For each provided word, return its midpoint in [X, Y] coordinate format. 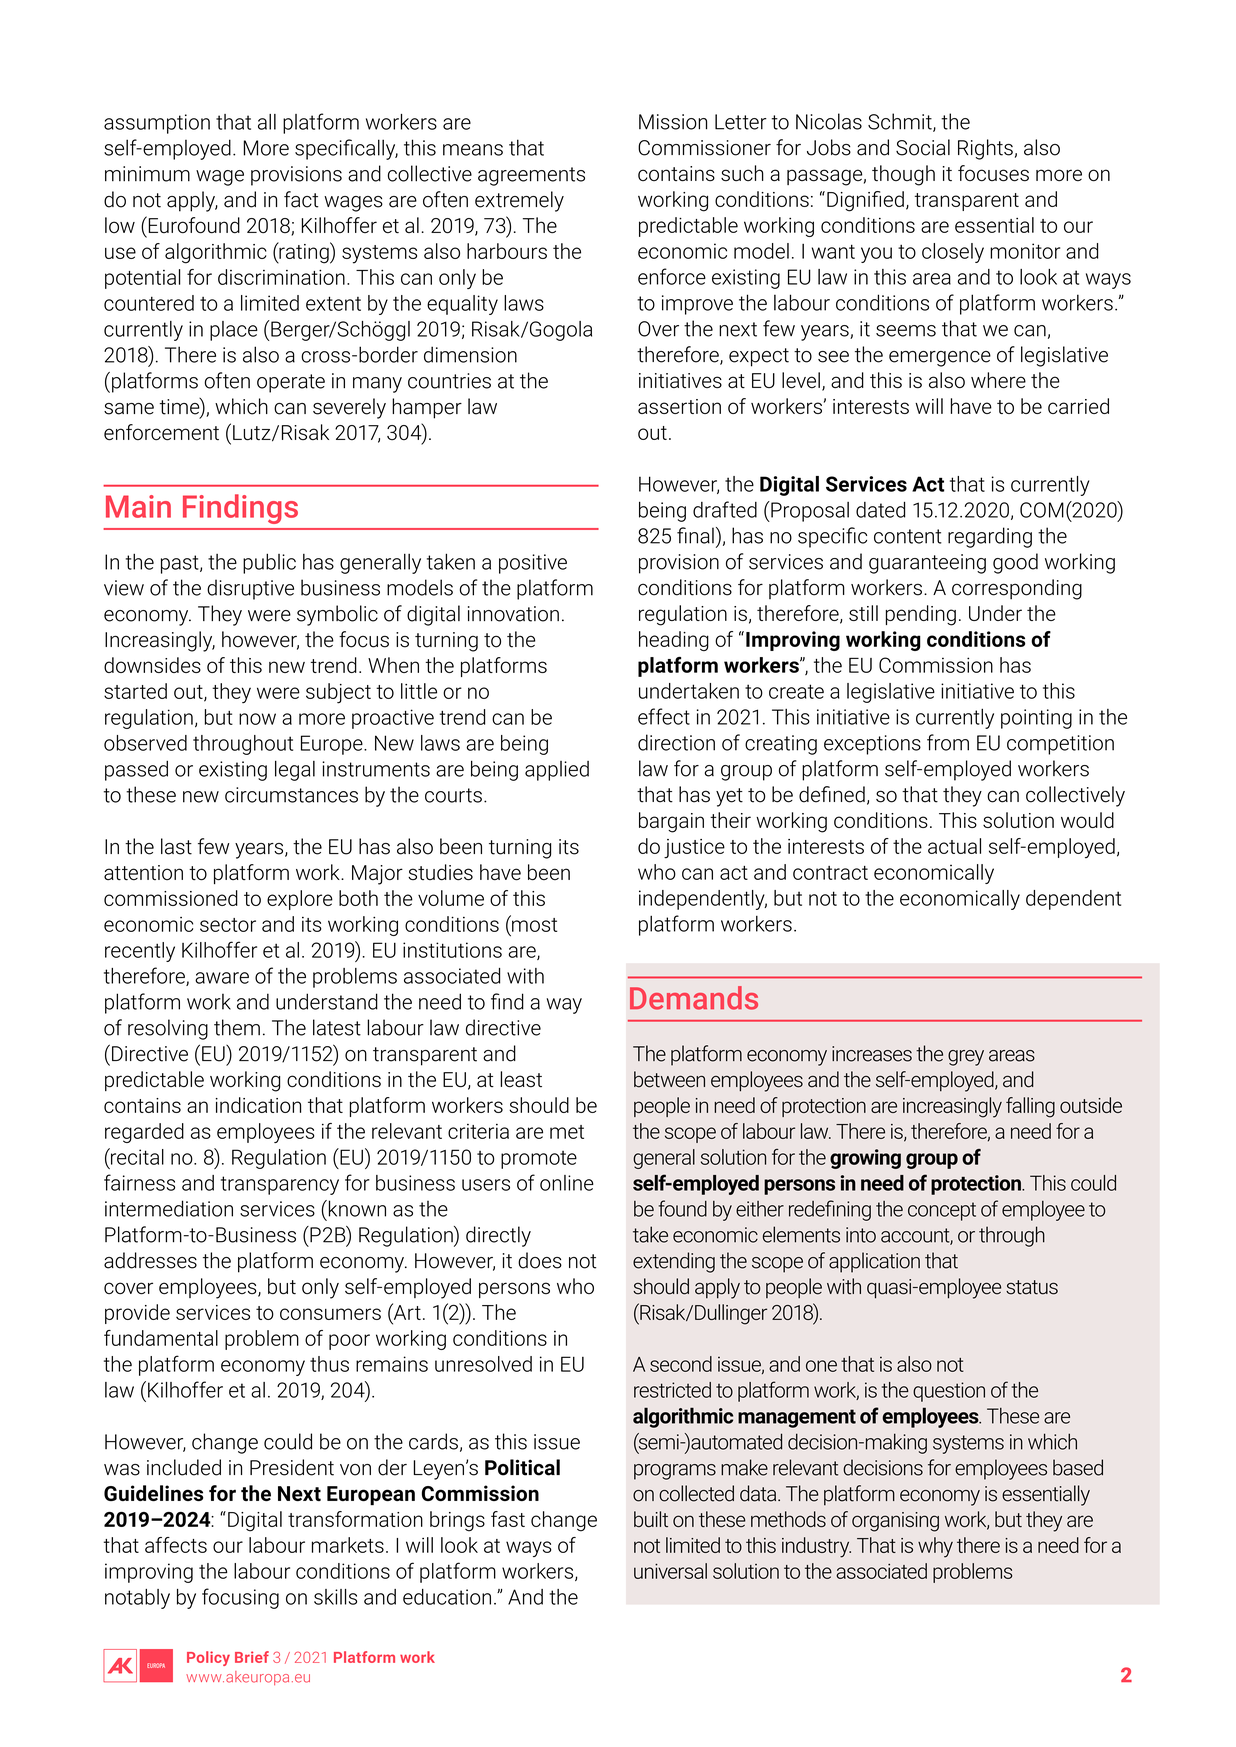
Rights [985, 149]
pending [921, 615]
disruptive [250, 589]
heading [674, 641]
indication [258, 1105]
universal [670, 1571]
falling [1030, 1107]
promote [539, 1160]
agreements [531, 176]
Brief [252, 1657]
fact [301, 199]
